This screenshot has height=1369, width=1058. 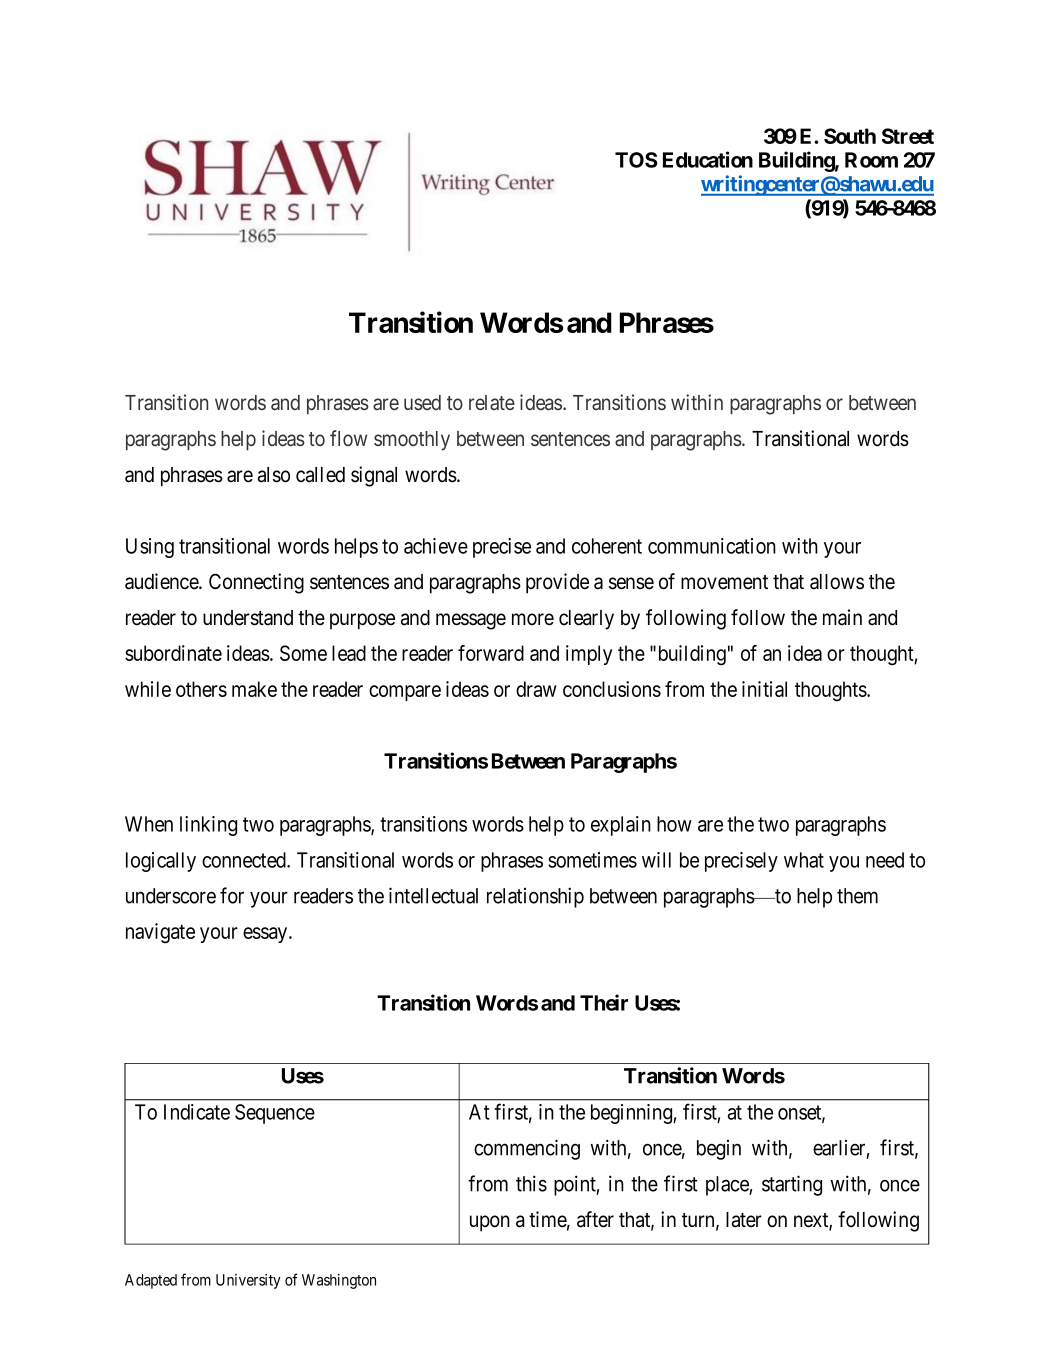 What do you see at coordinates (254, 689) in the screenshot?
I see `make` at bounding box center [254, 689].
